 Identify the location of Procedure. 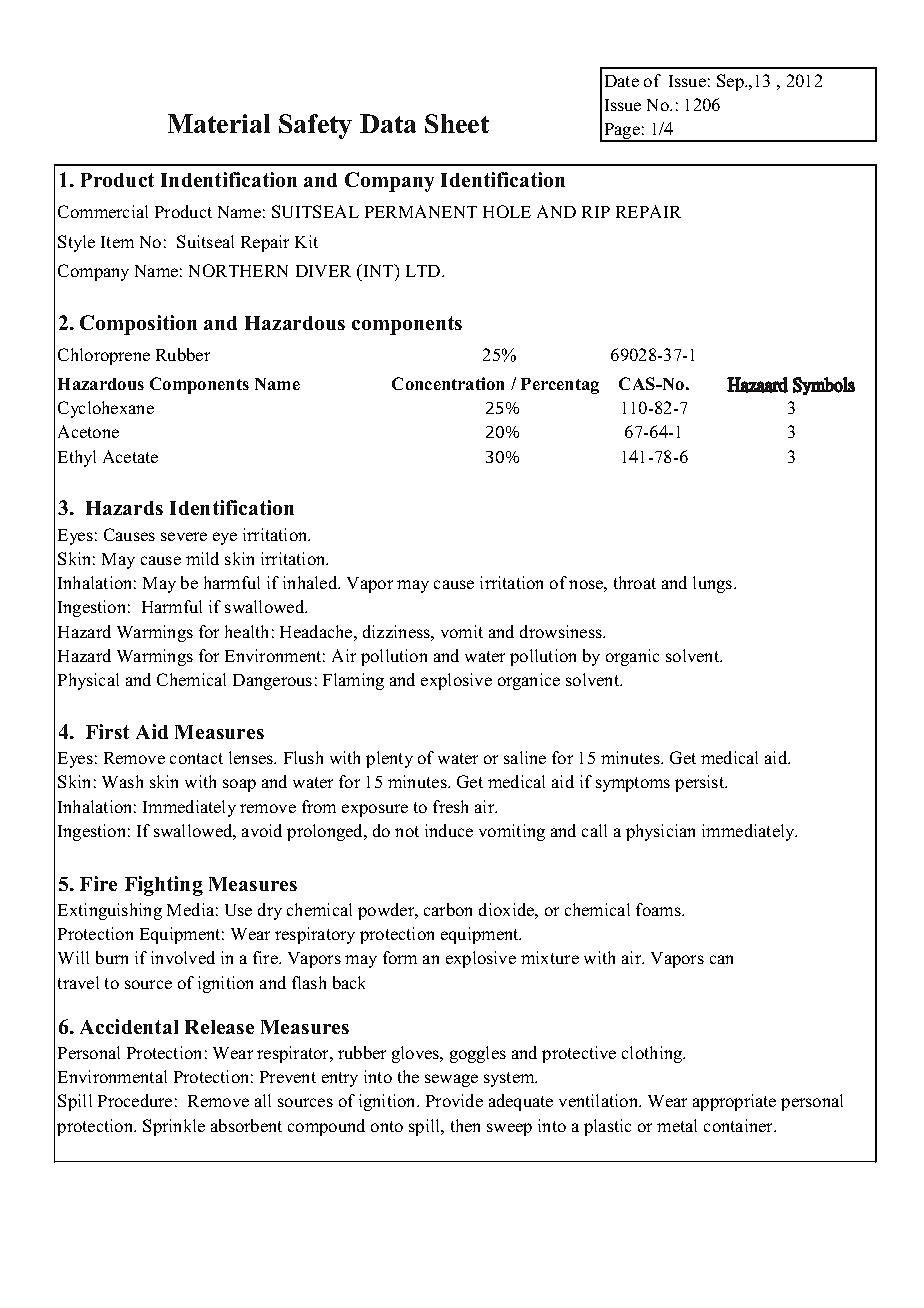
(135, 1100).
